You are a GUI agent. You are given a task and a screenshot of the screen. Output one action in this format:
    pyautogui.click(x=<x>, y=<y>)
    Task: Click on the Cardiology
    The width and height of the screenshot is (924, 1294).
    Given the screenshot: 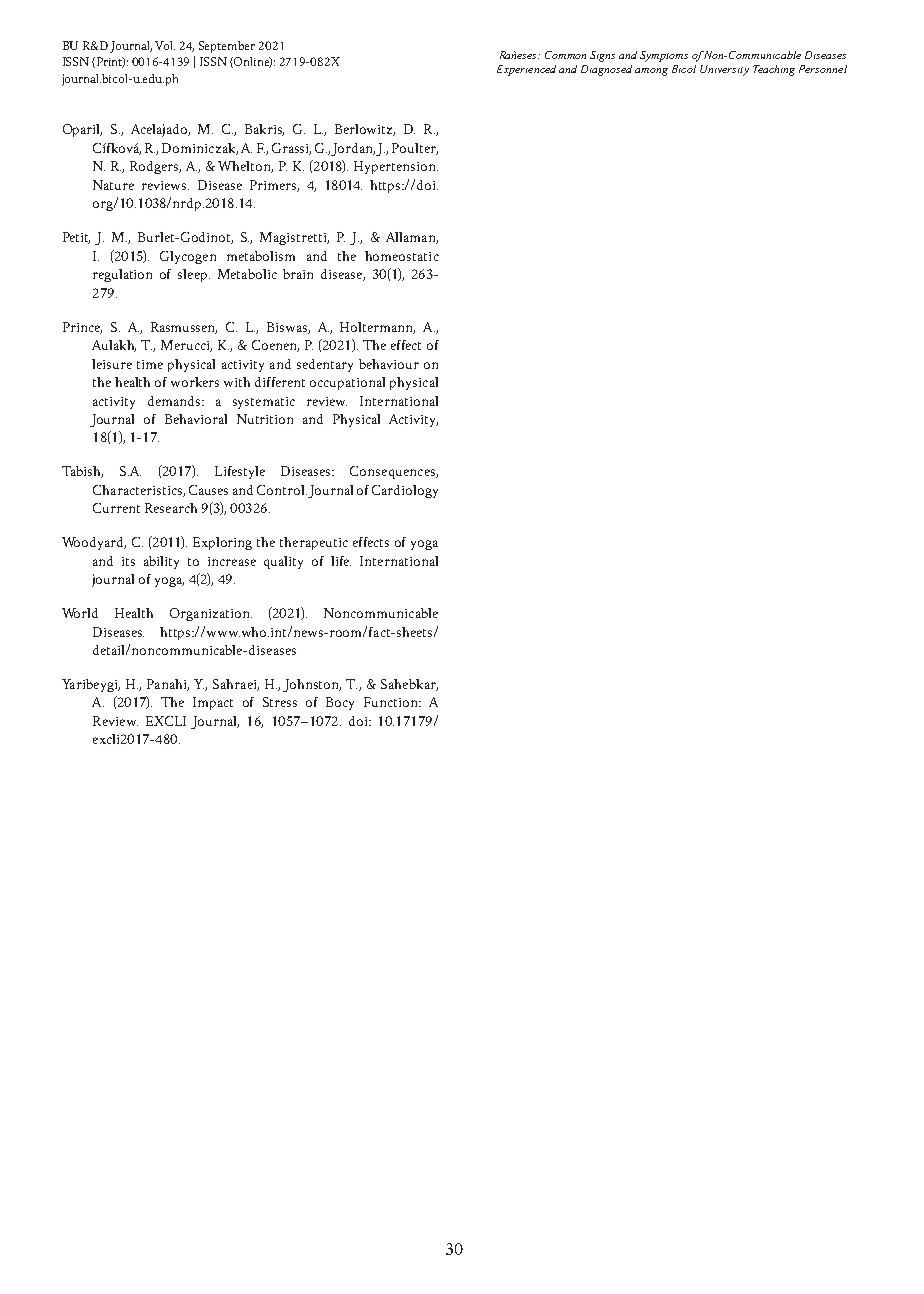 What is the action you would take?
    pyautogui.click(x=405, y=491)
